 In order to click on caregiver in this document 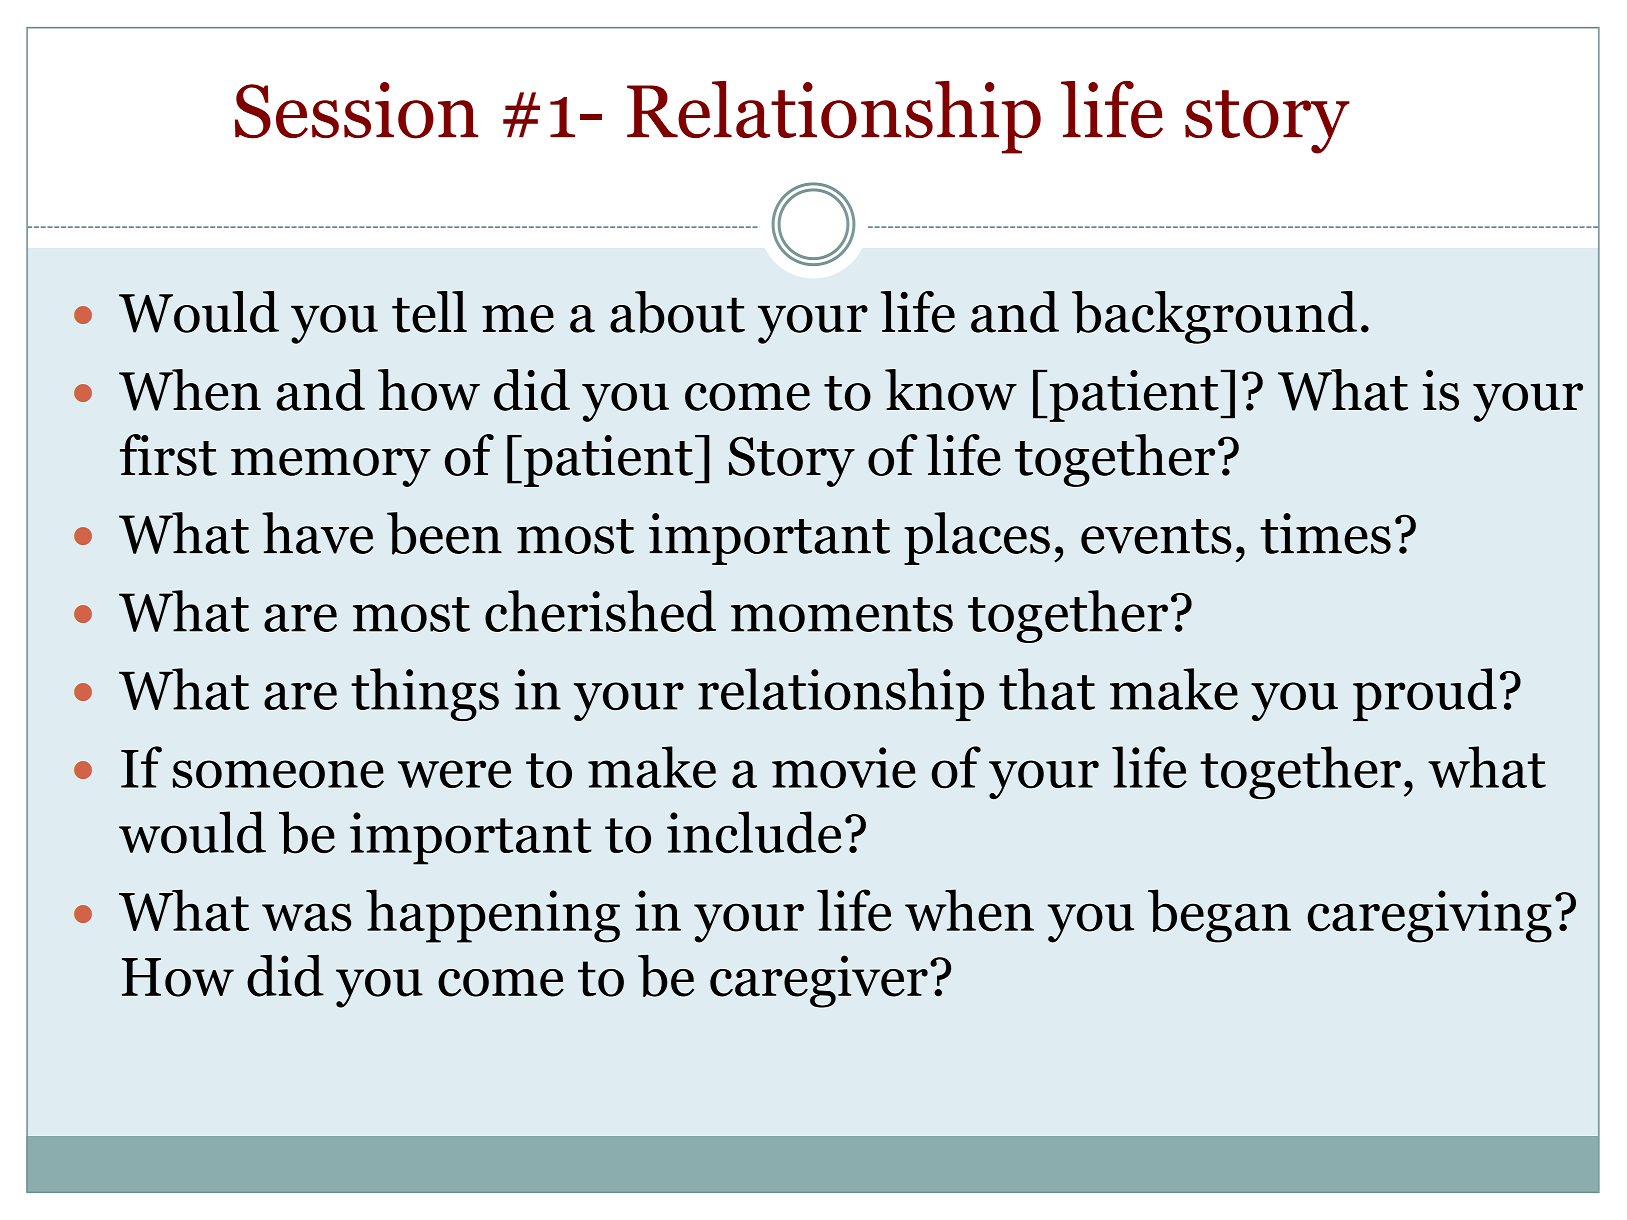, I will do `click(819, 981)`.
